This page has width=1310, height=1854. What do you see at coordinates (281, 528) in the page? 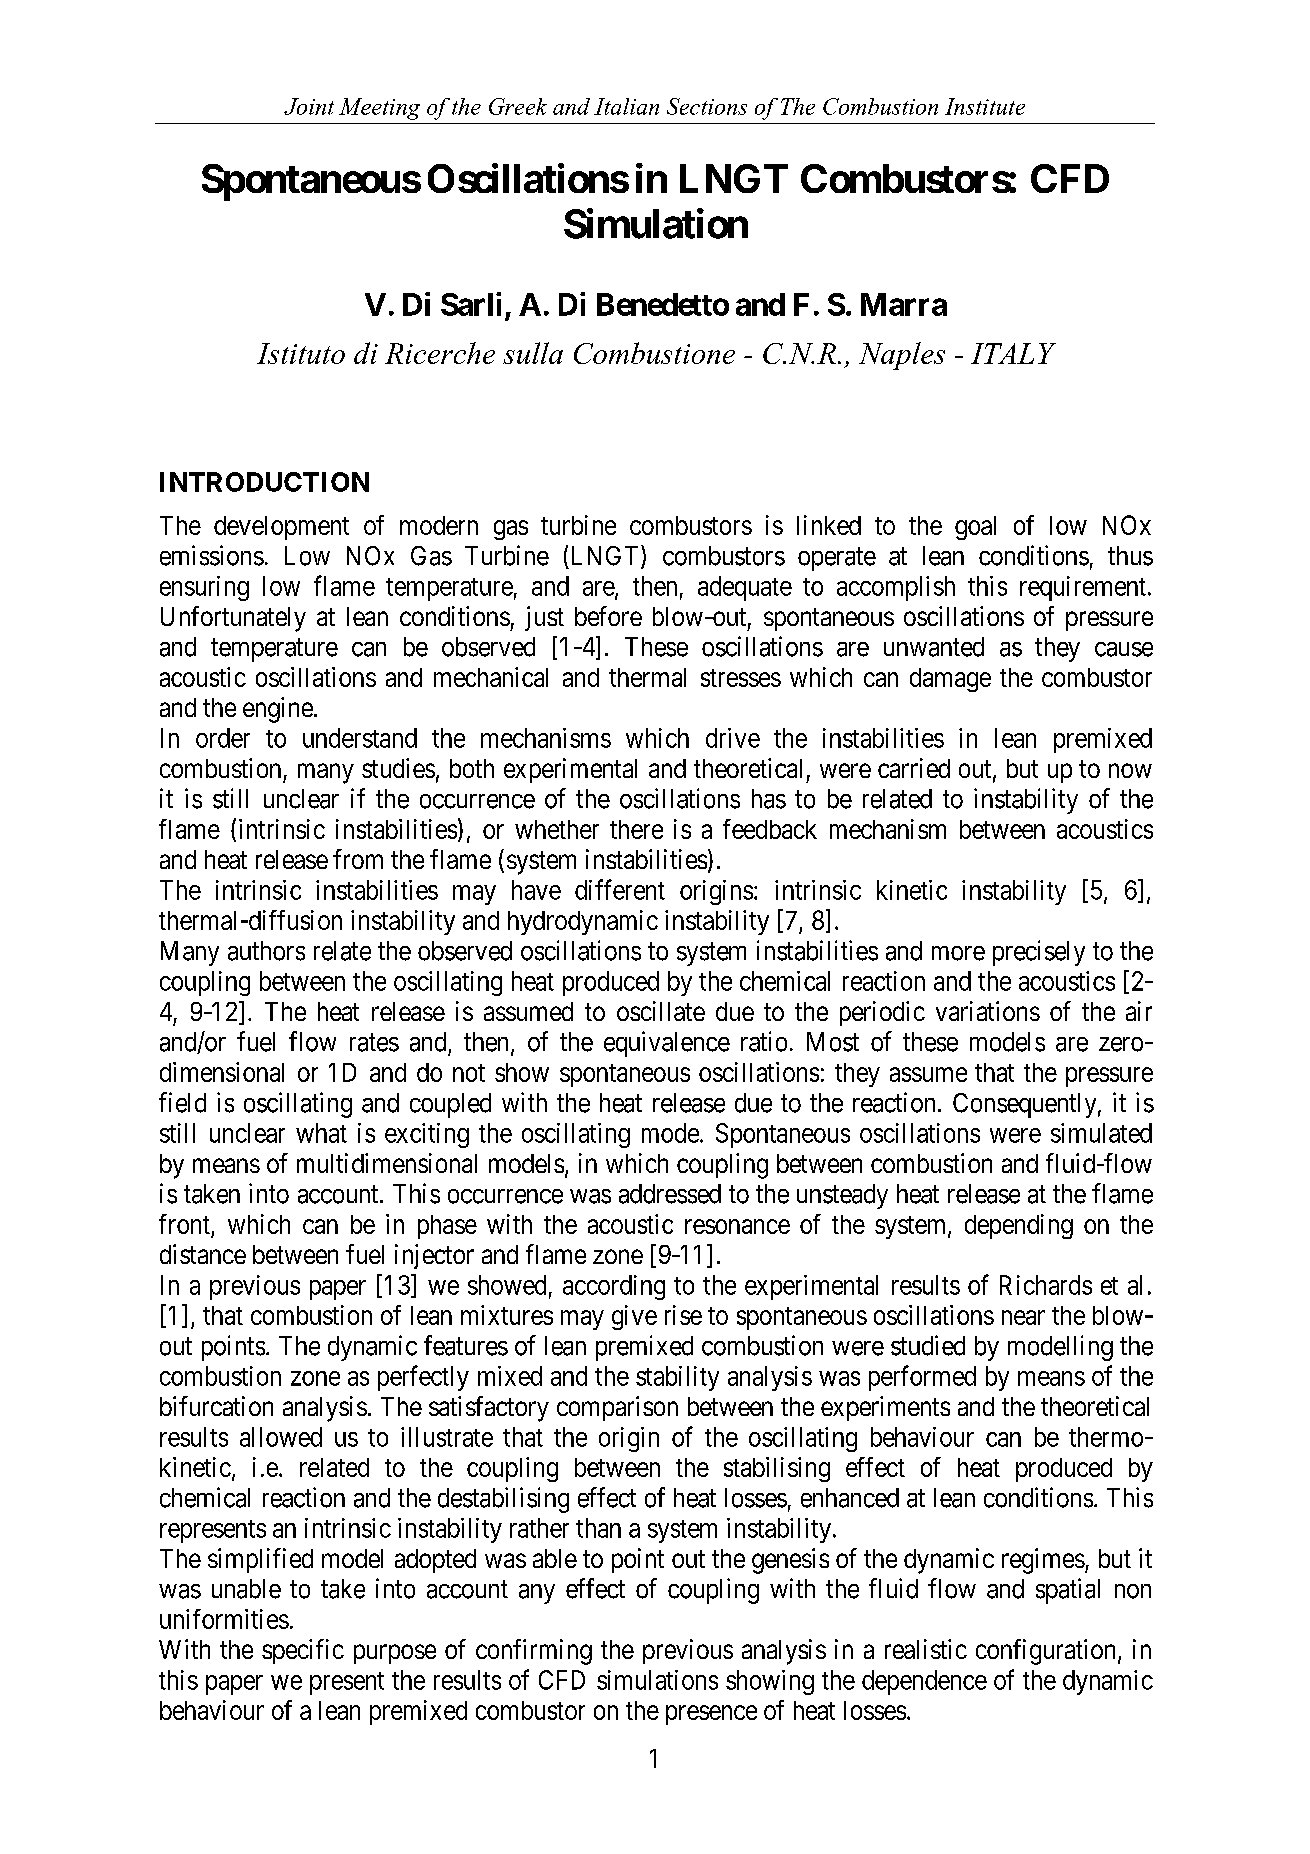
I see `development` at bounding box center [281, 528].
